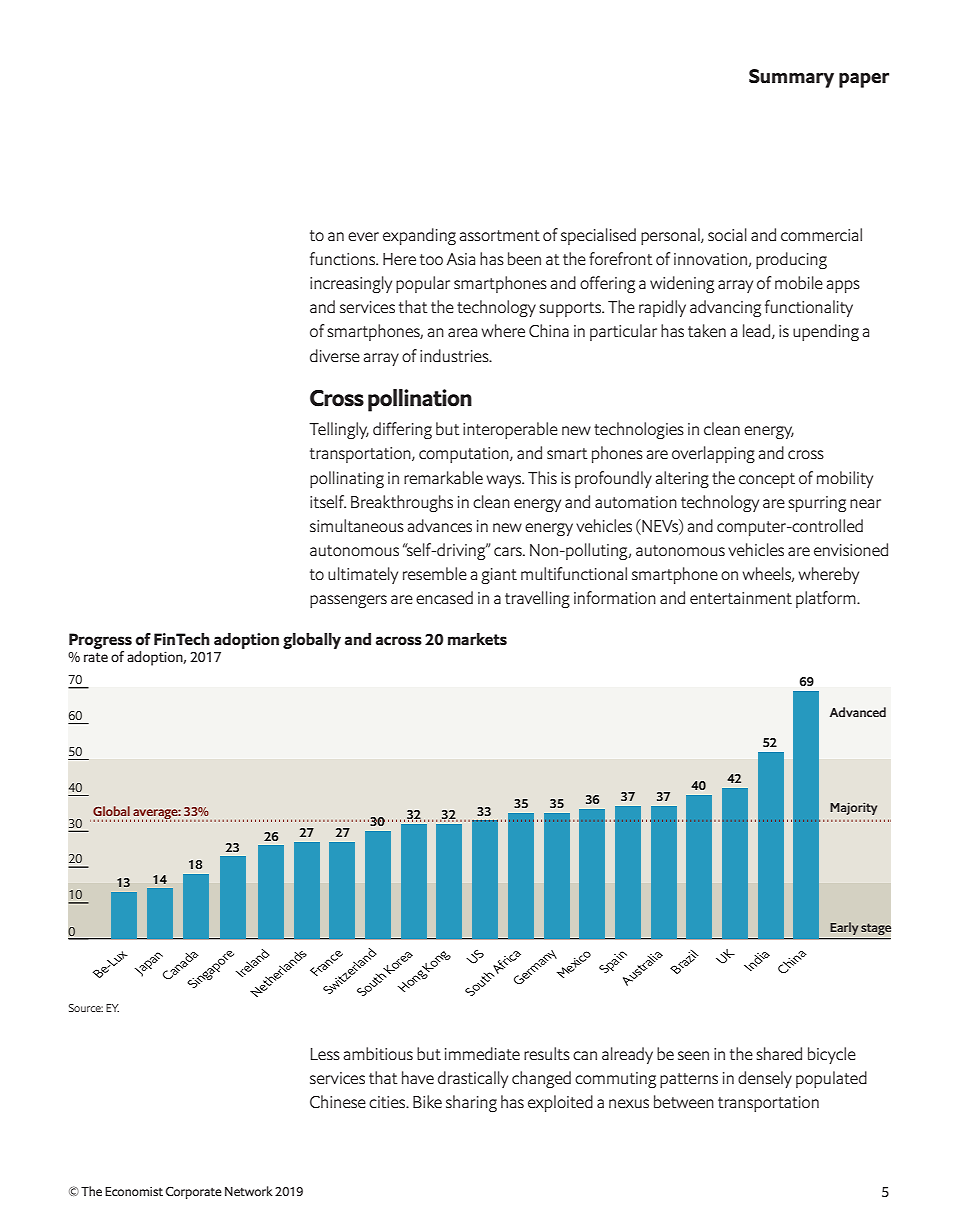 The image size is (958, 1232). What do you see at coordinates (363, 236) in the screenshot?
I see `ever` at bounding box center [363, 236].
